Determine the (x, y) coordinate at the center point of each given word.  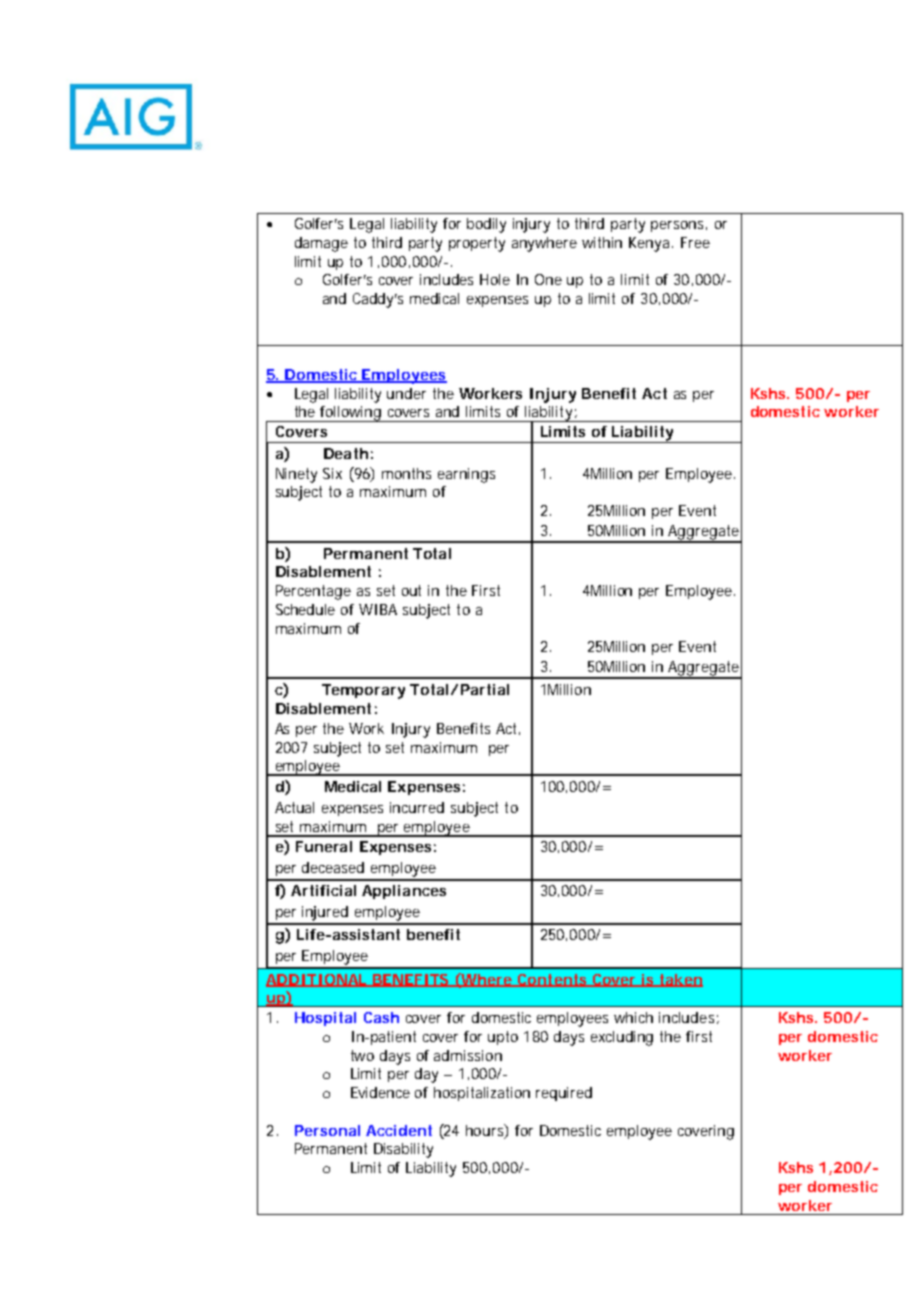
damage (321, 244)
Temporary (363, 691)
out (411, 590)
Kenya (651, 244)
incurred (417, 807)
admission (468, 1055)
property (477, 244)
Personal (327, 1130)
